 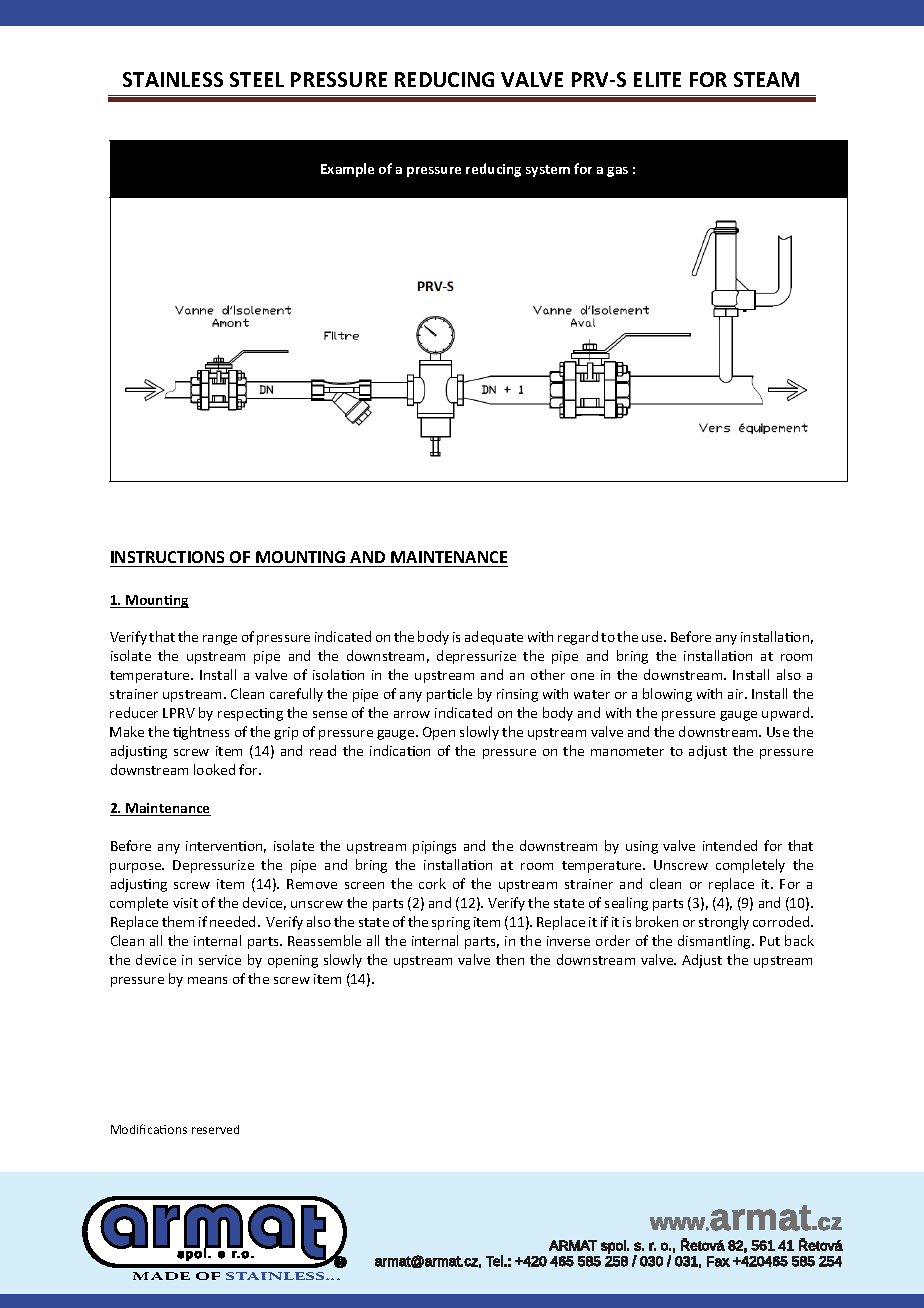 What do you see at coordinates (766, 79) in the image?
I see `STEAM` at bounding box center [766, 79].
